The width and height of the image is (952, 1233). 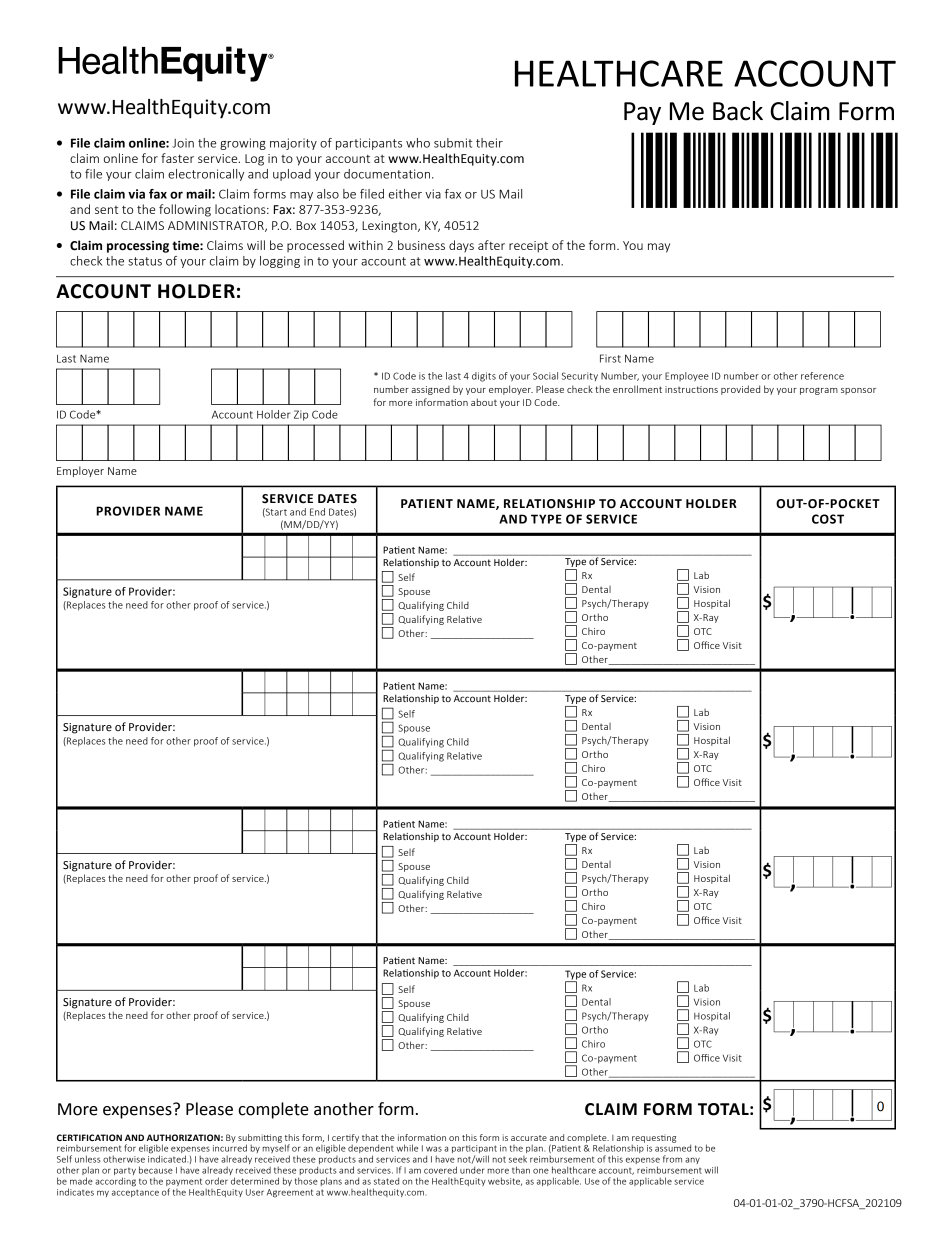 I want to click on provided, so click(x=740, y=390).
